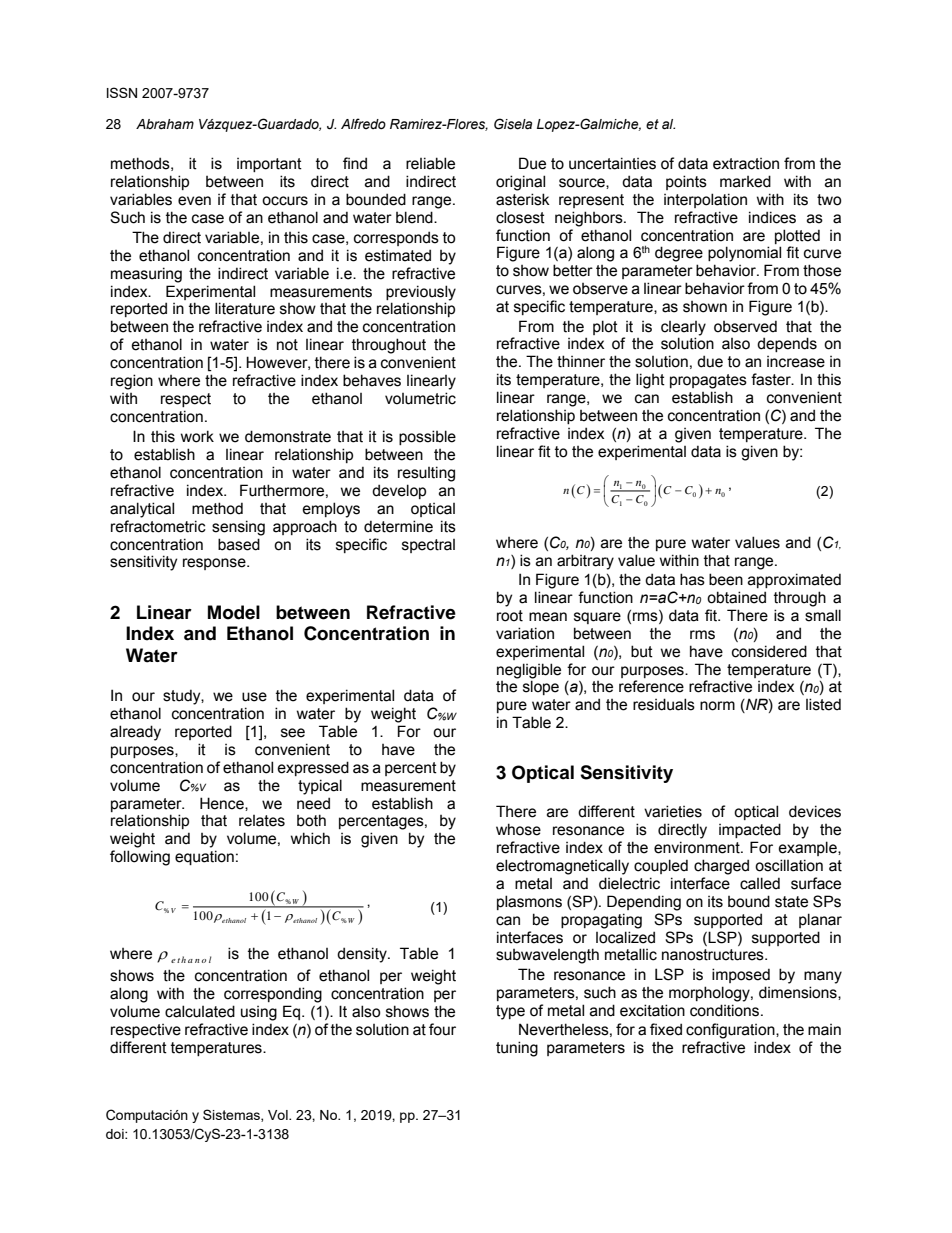 This screenshot has width=952, height=1233. What do you see at coordinates (132, 382) in the screenshot?
I see `region` at bounding box center [132, 382].
